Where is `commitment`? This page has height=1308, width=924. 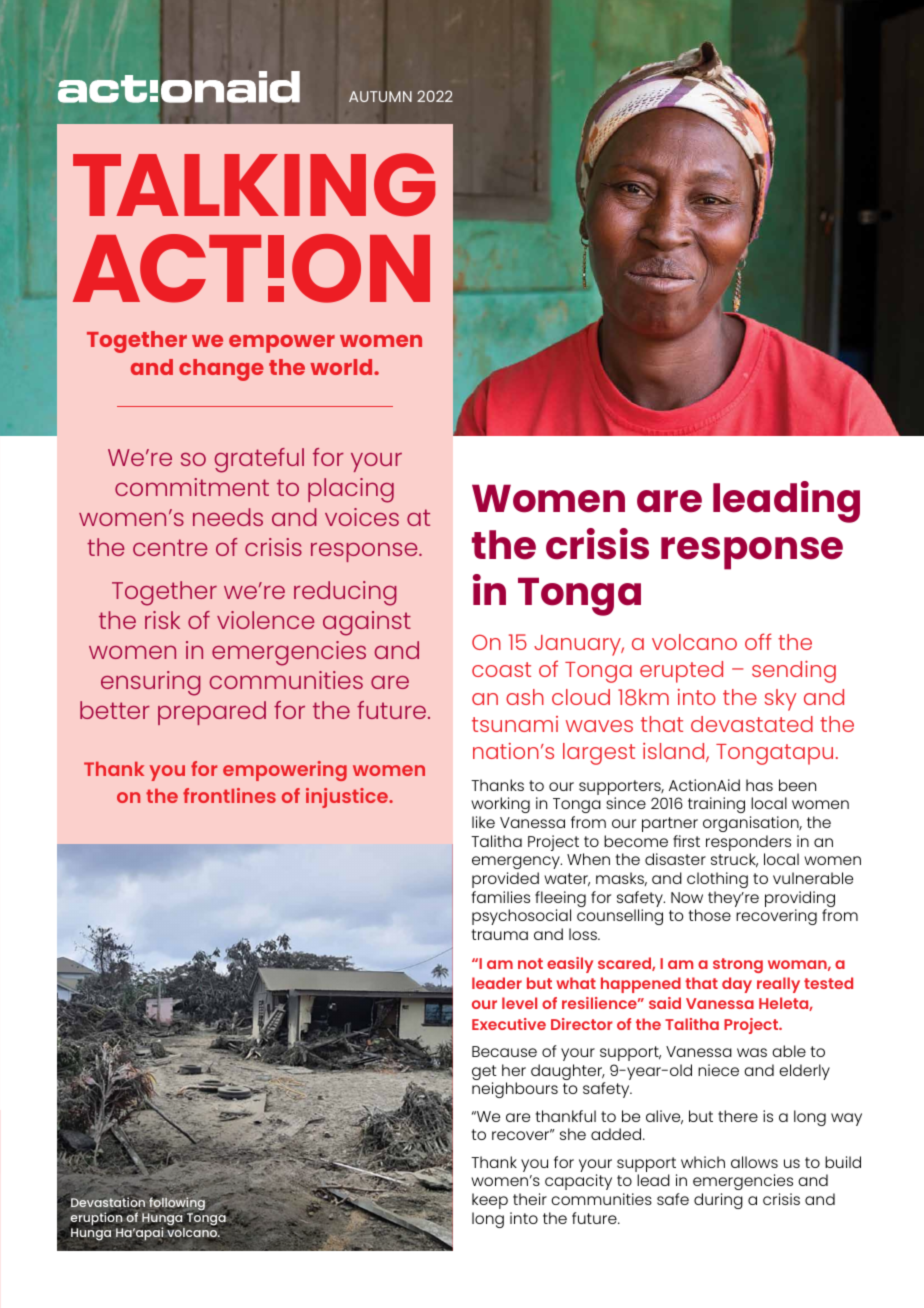
commitment is located at coordinates (192, 487).
